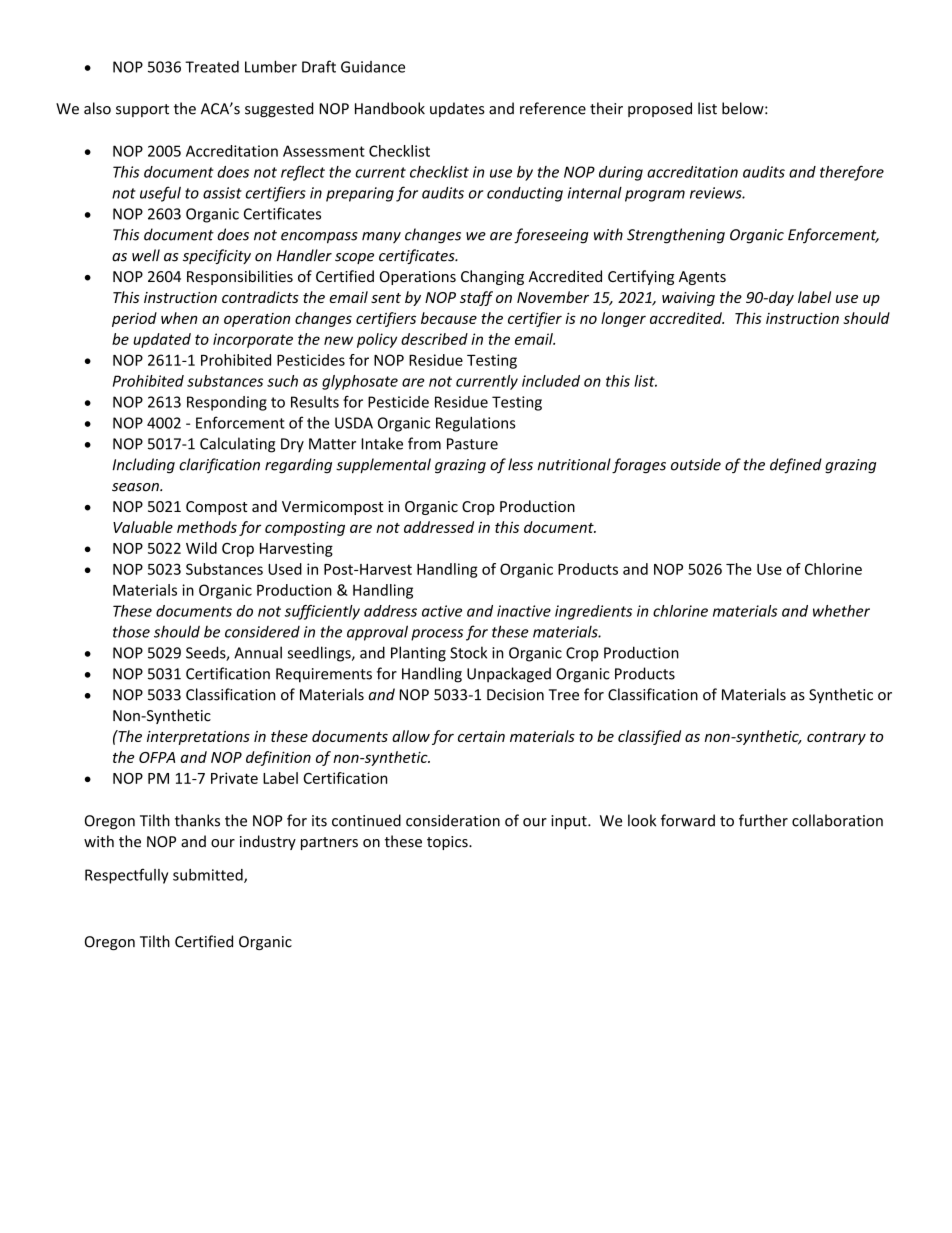 The height and width of the page is (1233, 952). I want to click on updates, so click(457, 109).
